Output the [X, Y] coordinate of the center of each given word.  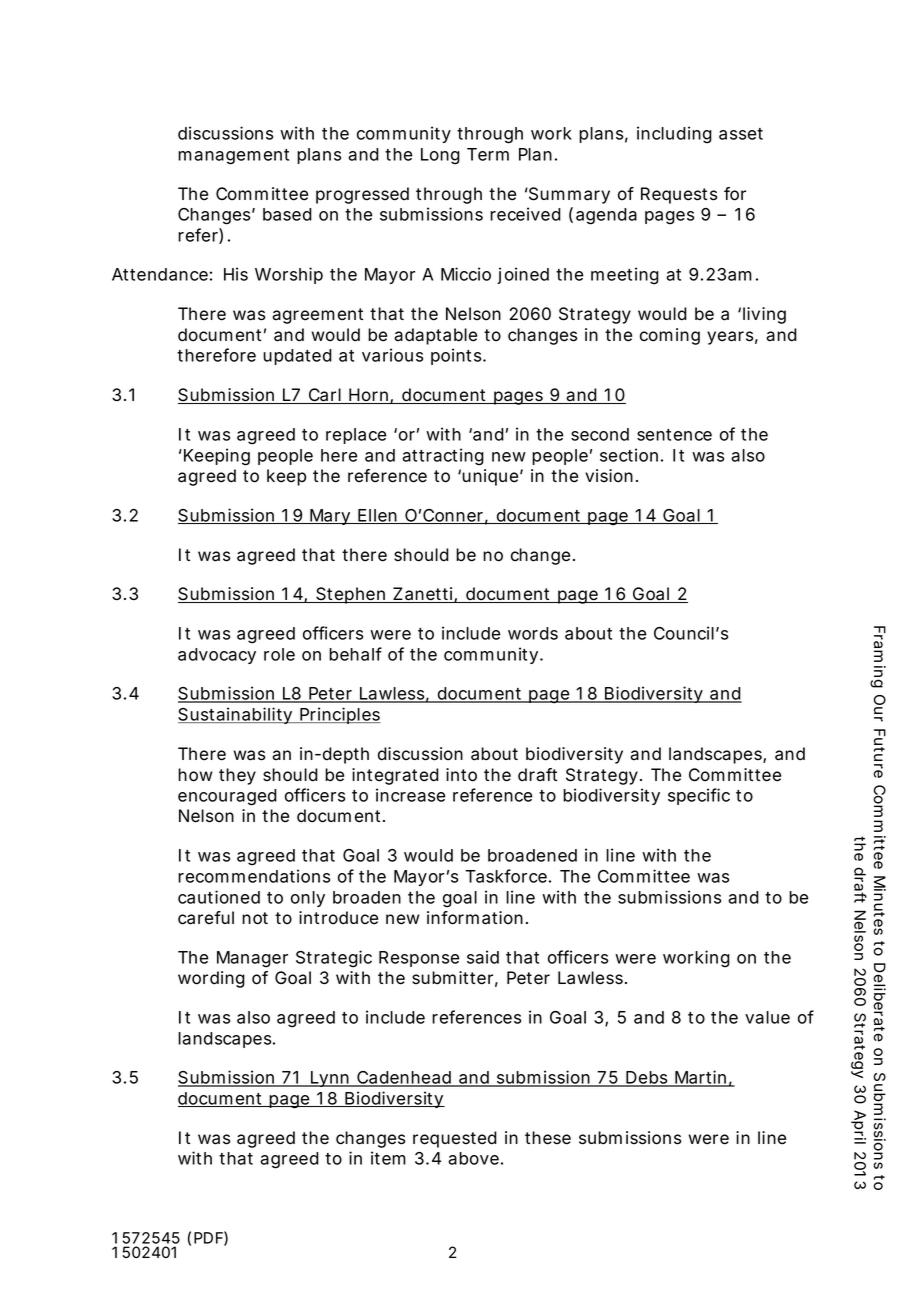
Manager [252, 959]
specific [699, 796]
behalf [355, 654]
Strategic [334, 959]
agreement [317, 316]
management [233, 157]
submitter [452, 978]
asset [741, 134]
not [255, 918]
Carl [324, 396]
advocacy [217, 656]
